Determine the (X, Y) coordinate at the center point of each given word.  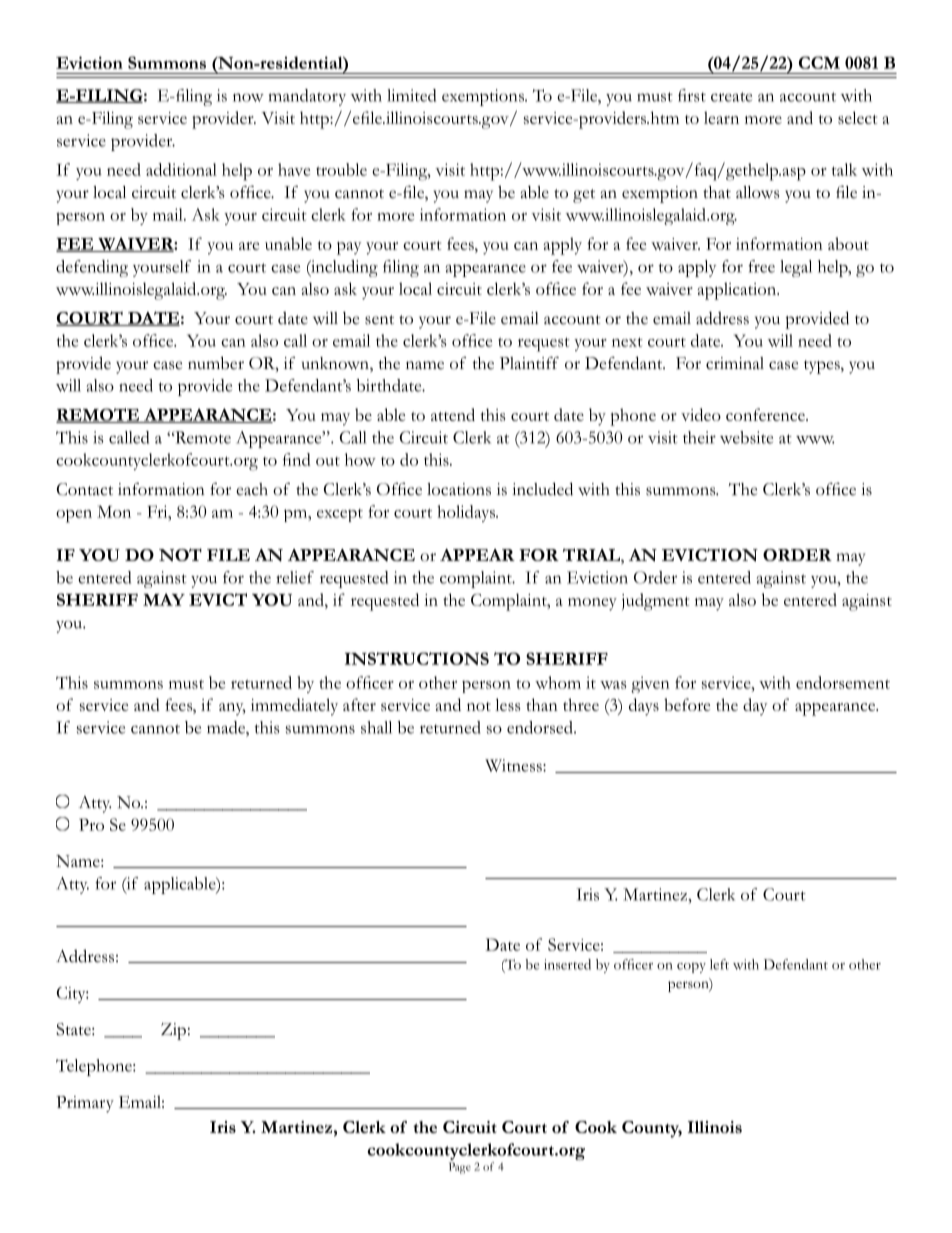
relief (295, 577)
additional (181, 169)
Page (460, 1168)
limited (411, 95)
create (731, 97)
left (719, 964)
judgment (655, 602)
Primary (85, 1104)
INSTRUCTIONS (417, 658)
